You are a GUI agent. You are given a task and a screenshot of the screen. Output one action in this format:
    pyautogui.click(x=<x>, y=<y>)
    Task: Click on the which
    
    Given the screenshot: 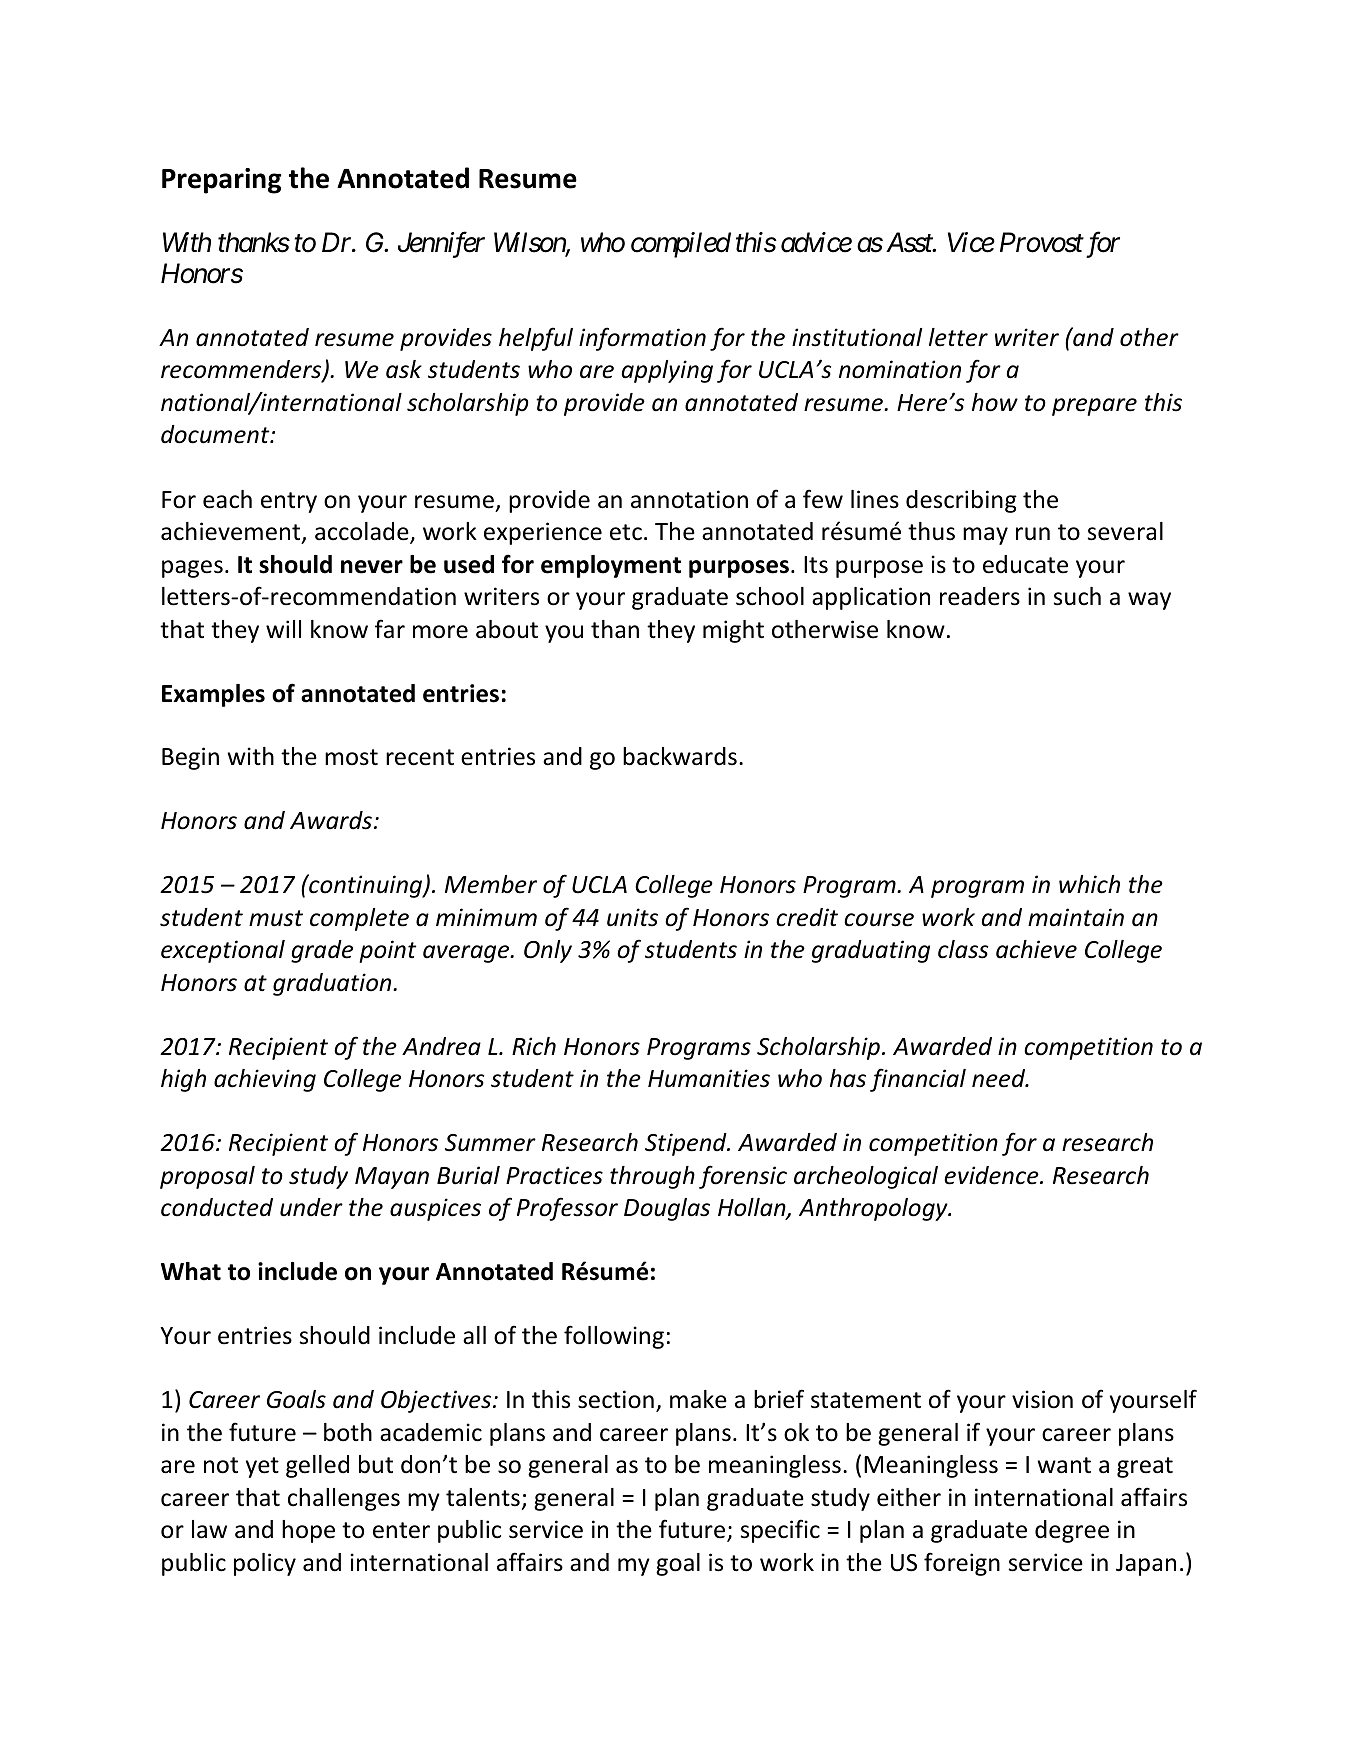 What is the action you would take?
    pyautogui.click(x=1089, y=884)
